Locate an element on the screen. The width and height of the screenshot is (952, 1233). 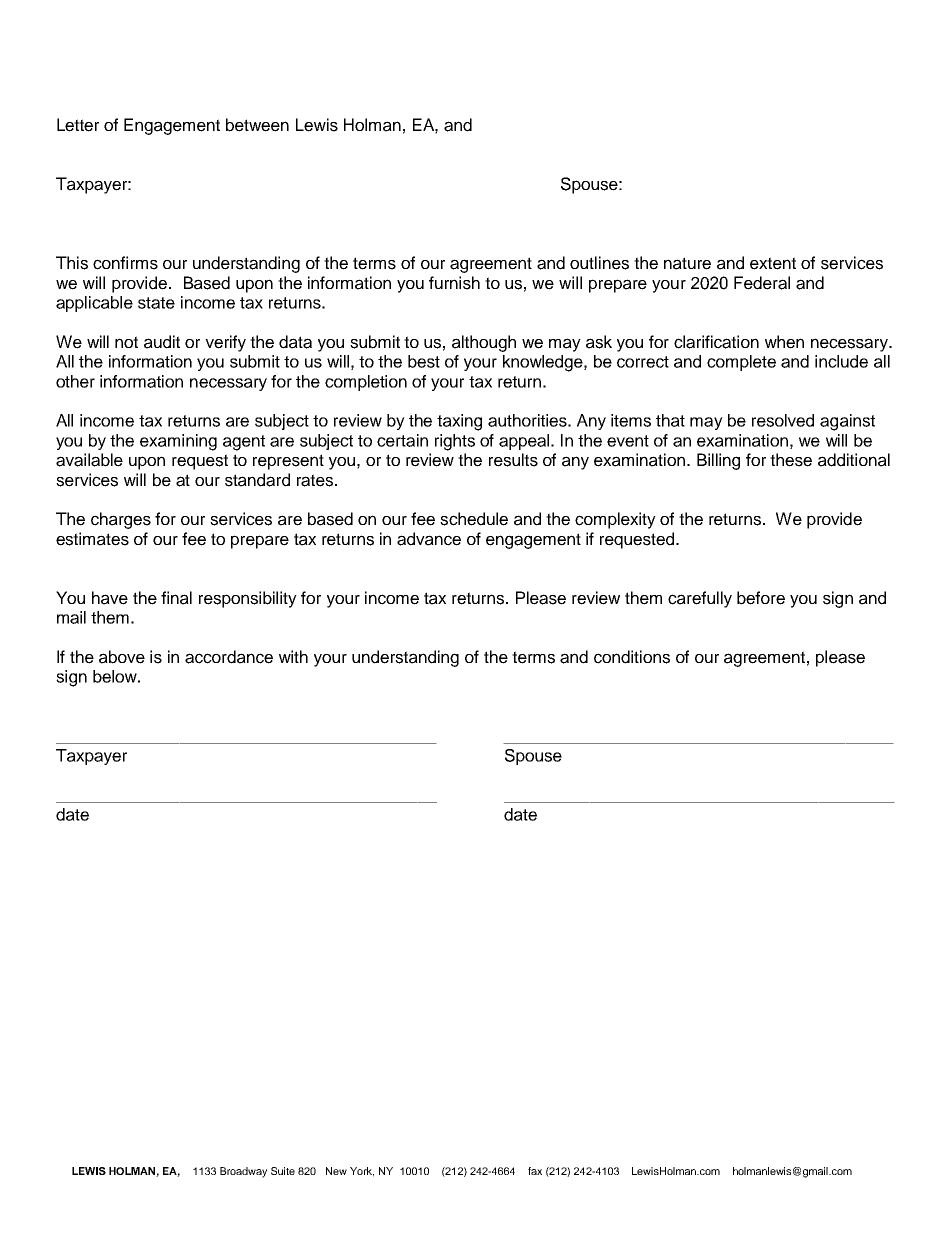
these is located at coordinates (791, 460).
